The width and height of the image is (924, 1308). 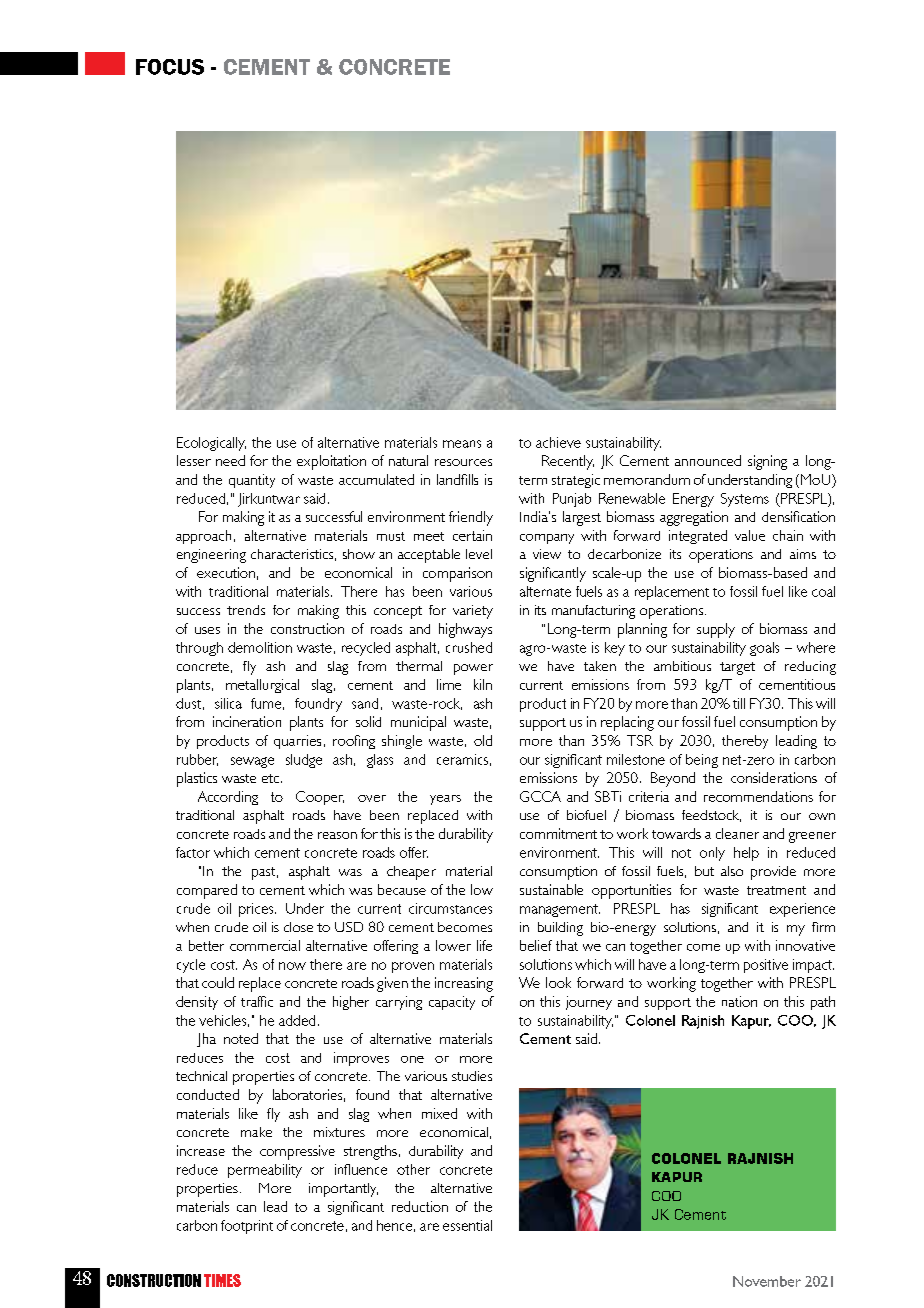 What do you see at coordinates (170, 67) in the image?
I see `Focus` at bounding box center [170, 67].
